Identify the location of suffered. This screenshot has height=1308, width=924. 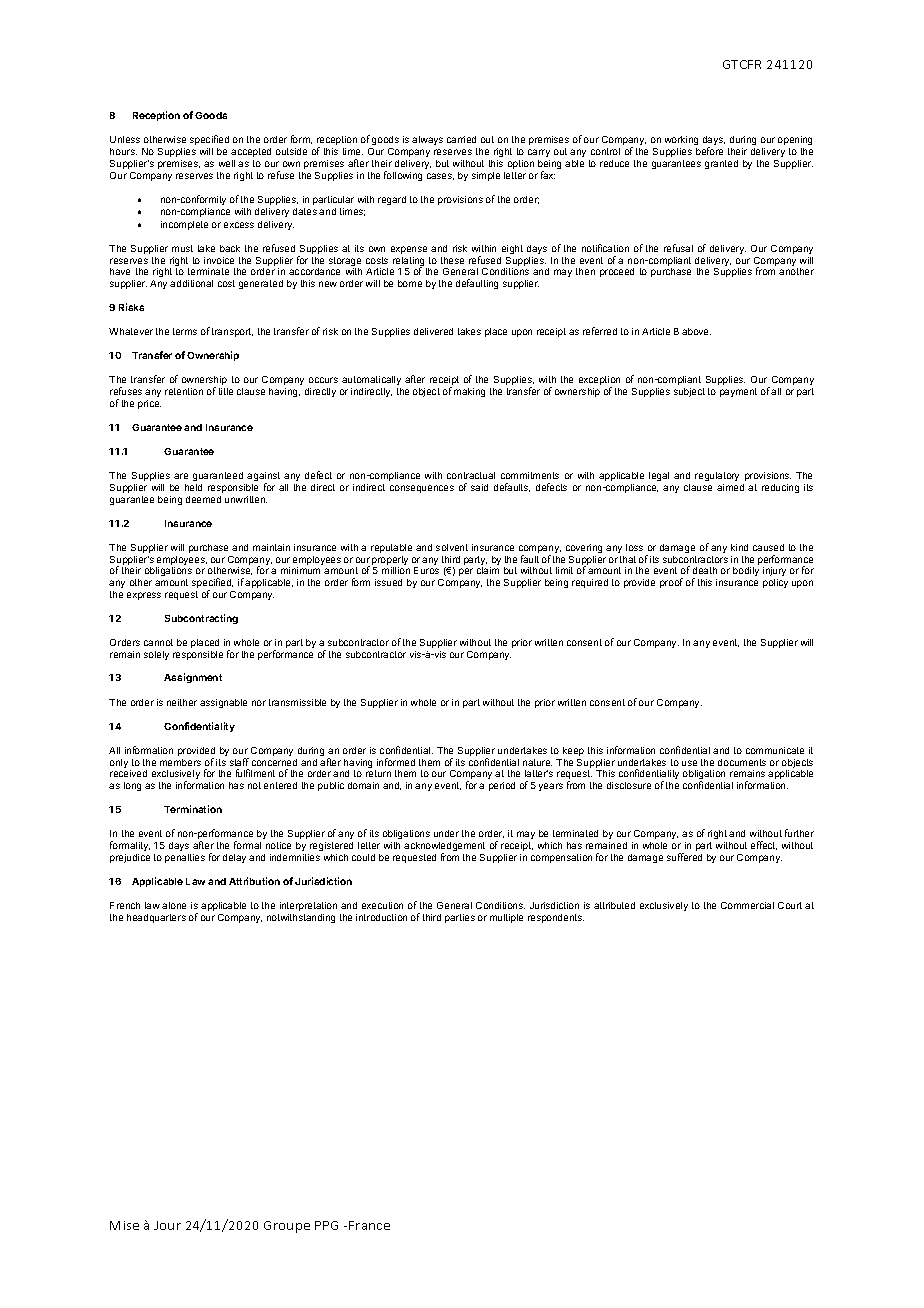
(684, 857).
